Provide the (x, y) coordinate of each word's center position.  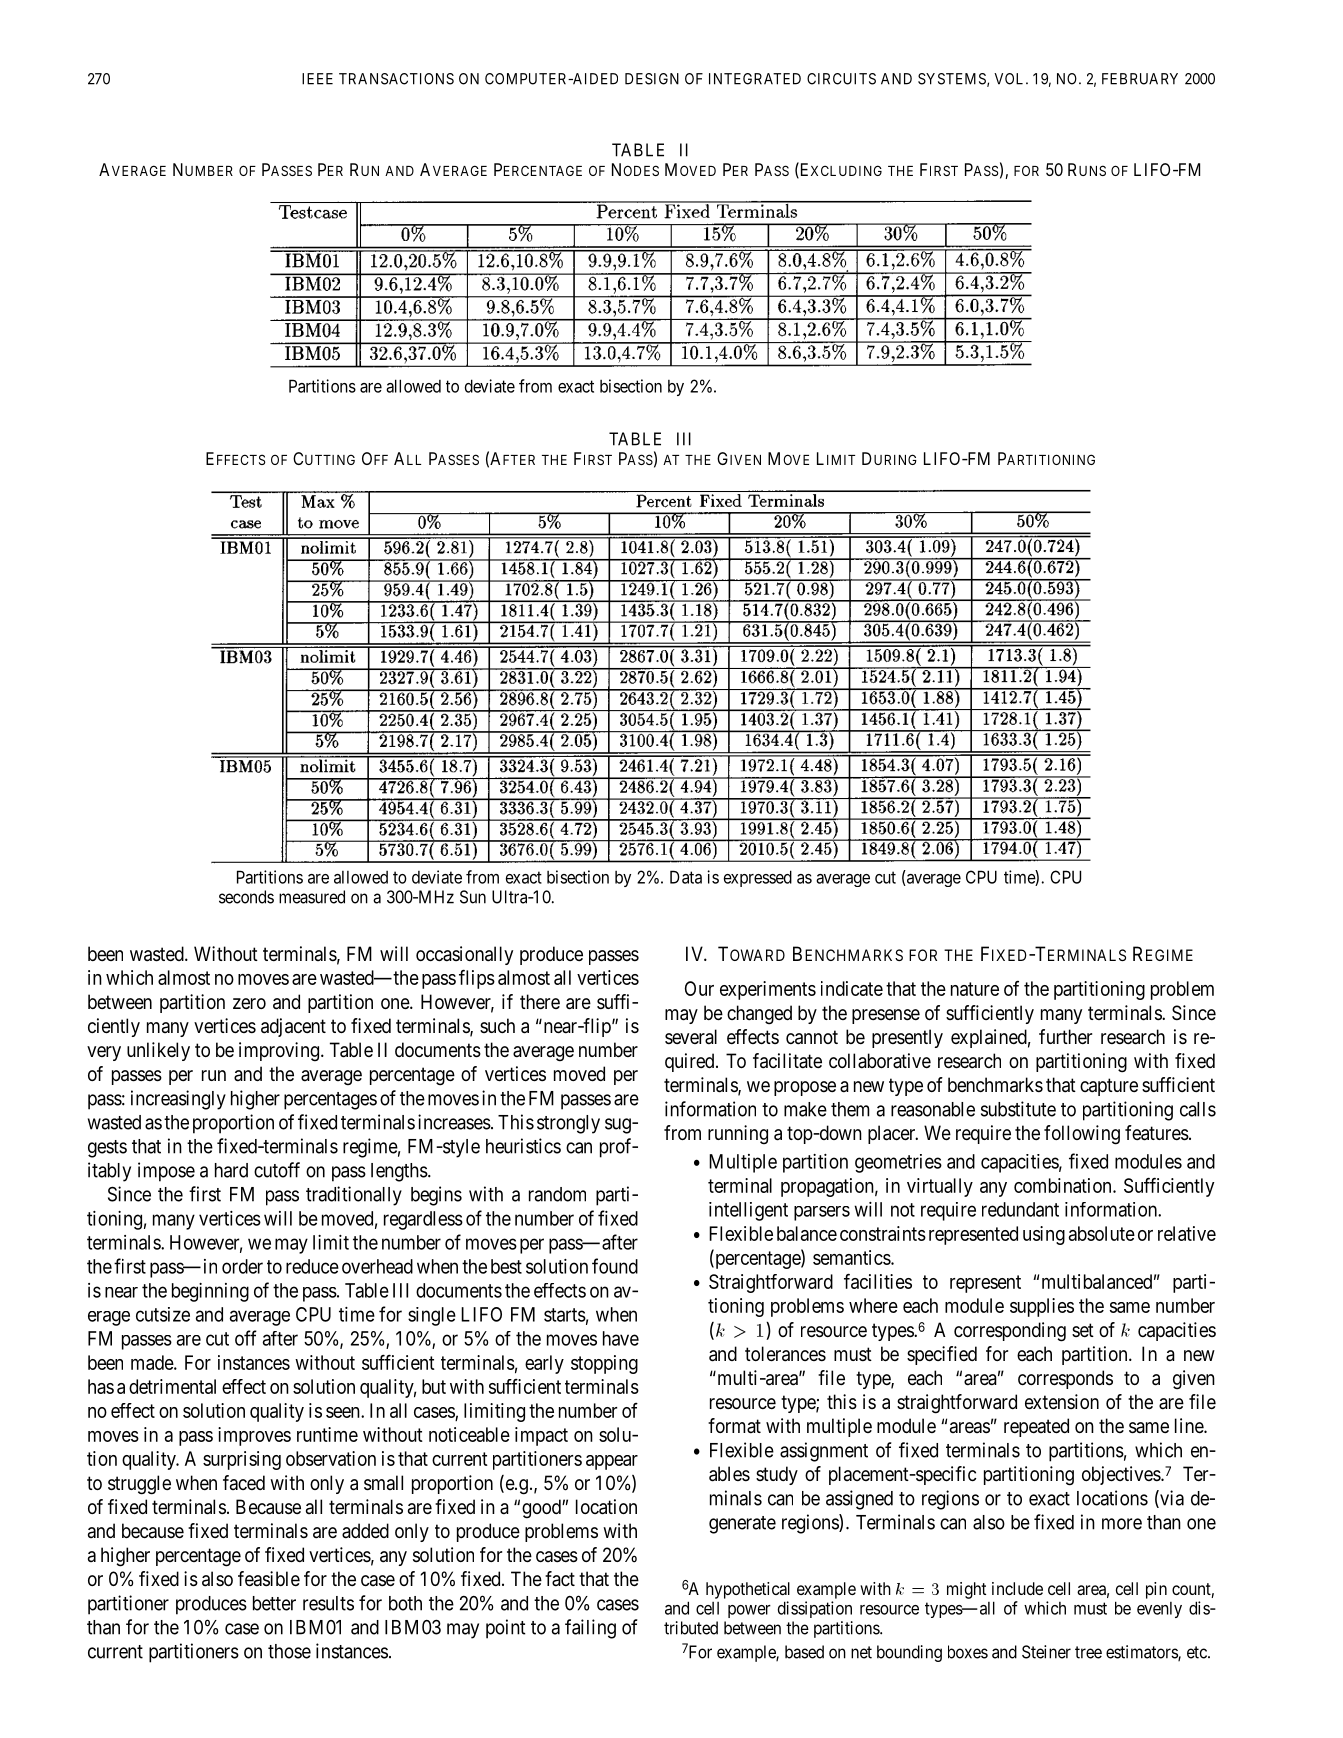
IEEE (317, 79)
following (1082, 1135)
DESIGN (652, 79)
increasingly (178, 1100)
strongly (568, 1124)
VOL (1010, 79)
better (274, 1603)
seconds (246, 897)
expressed (758, 878)
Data (686, 877)
